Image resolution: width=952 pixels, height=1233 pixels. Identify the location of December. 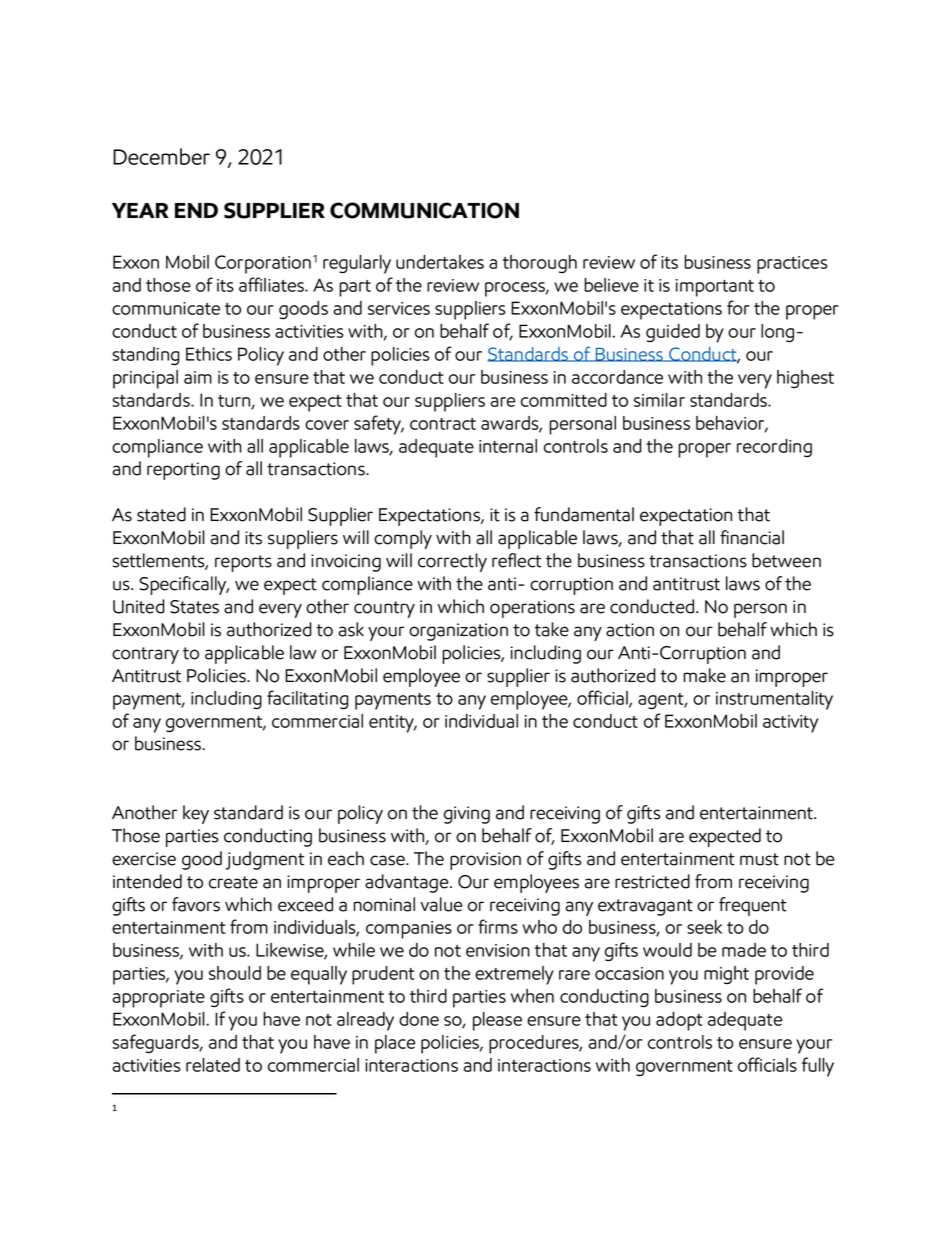
(161, 156).
